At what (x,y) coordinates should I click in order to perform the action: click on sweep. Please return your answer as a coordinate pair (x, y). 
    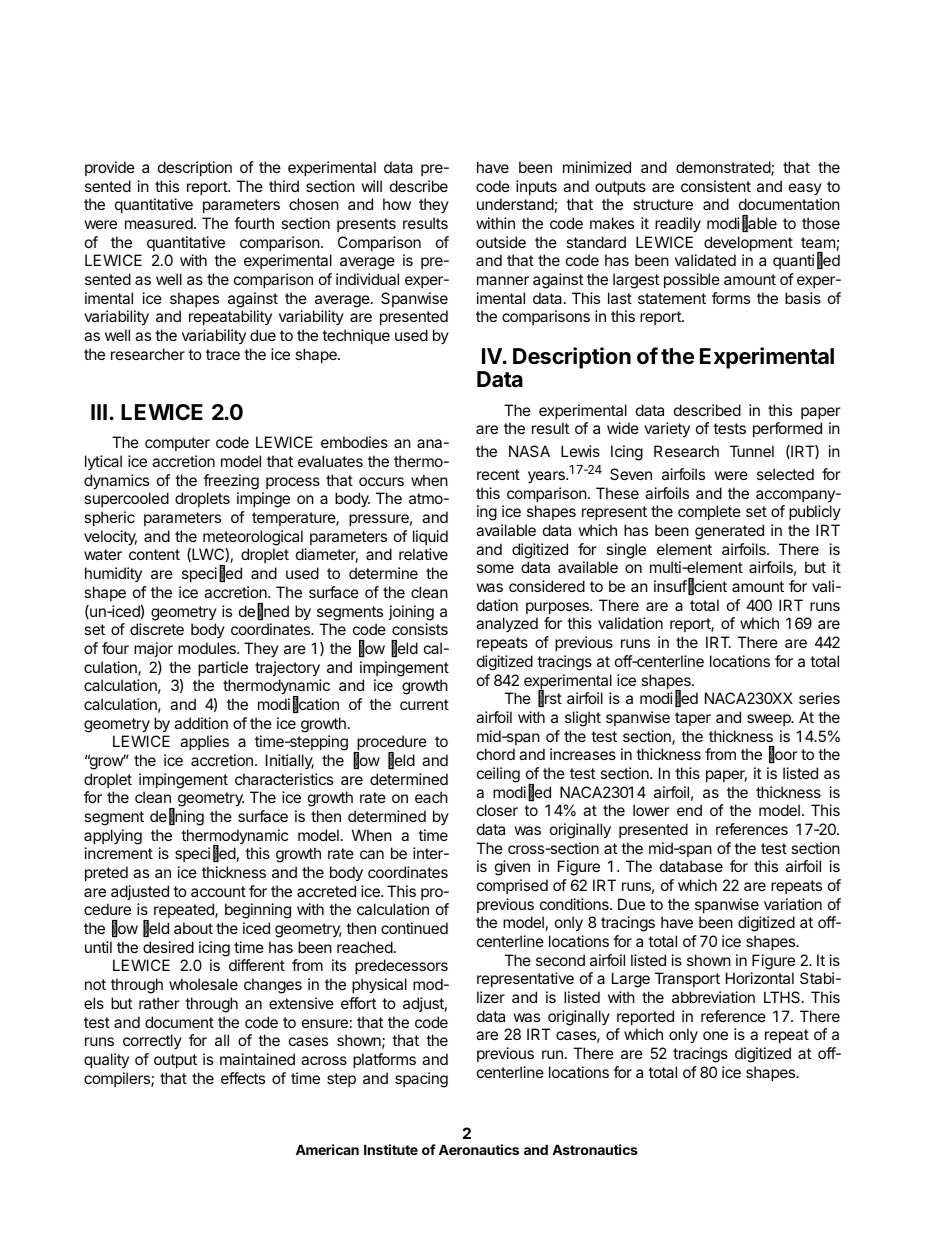
    Looking at the image, I should click on (770, 720).
